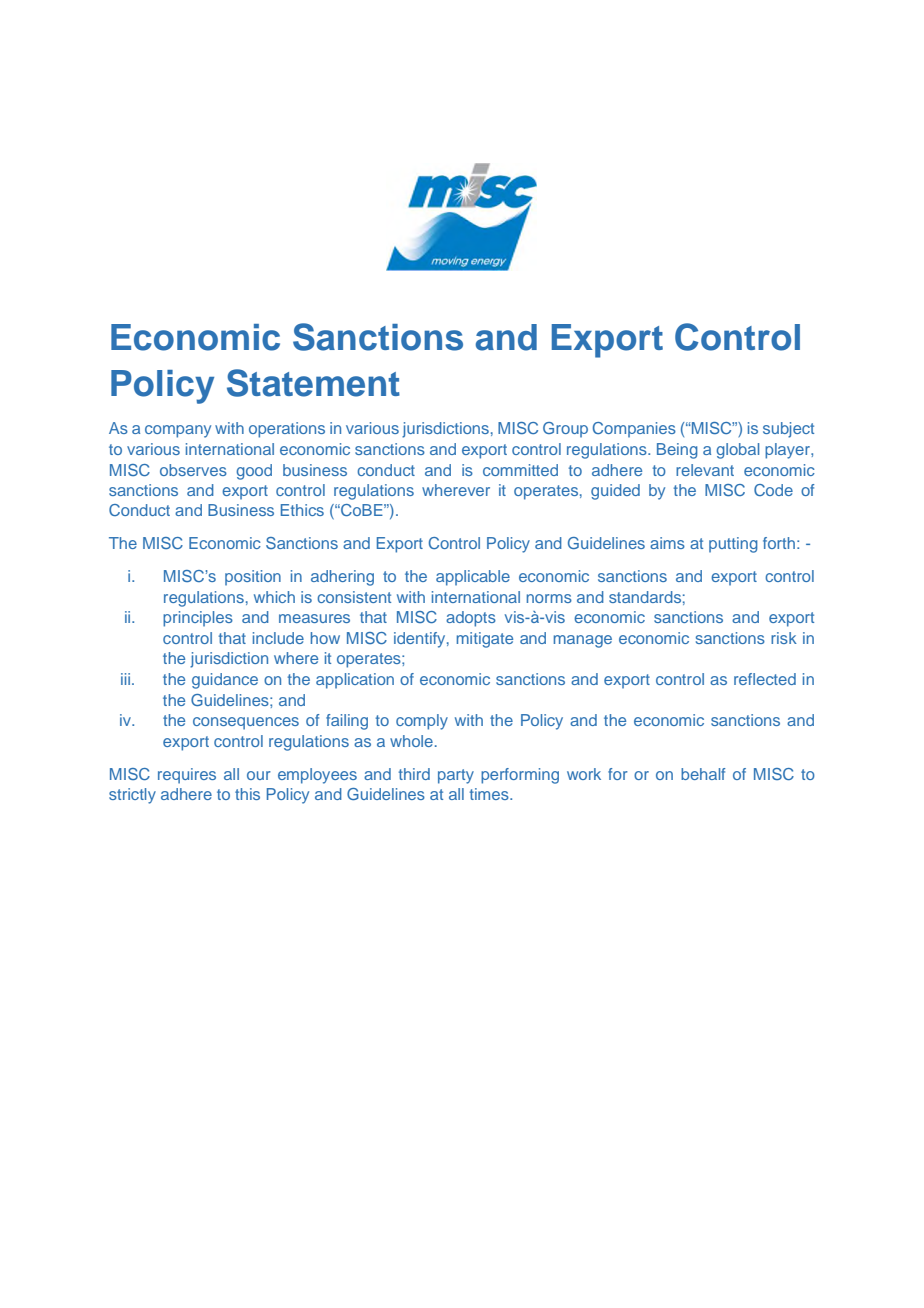  I want to click on position, so click(253, 578).
